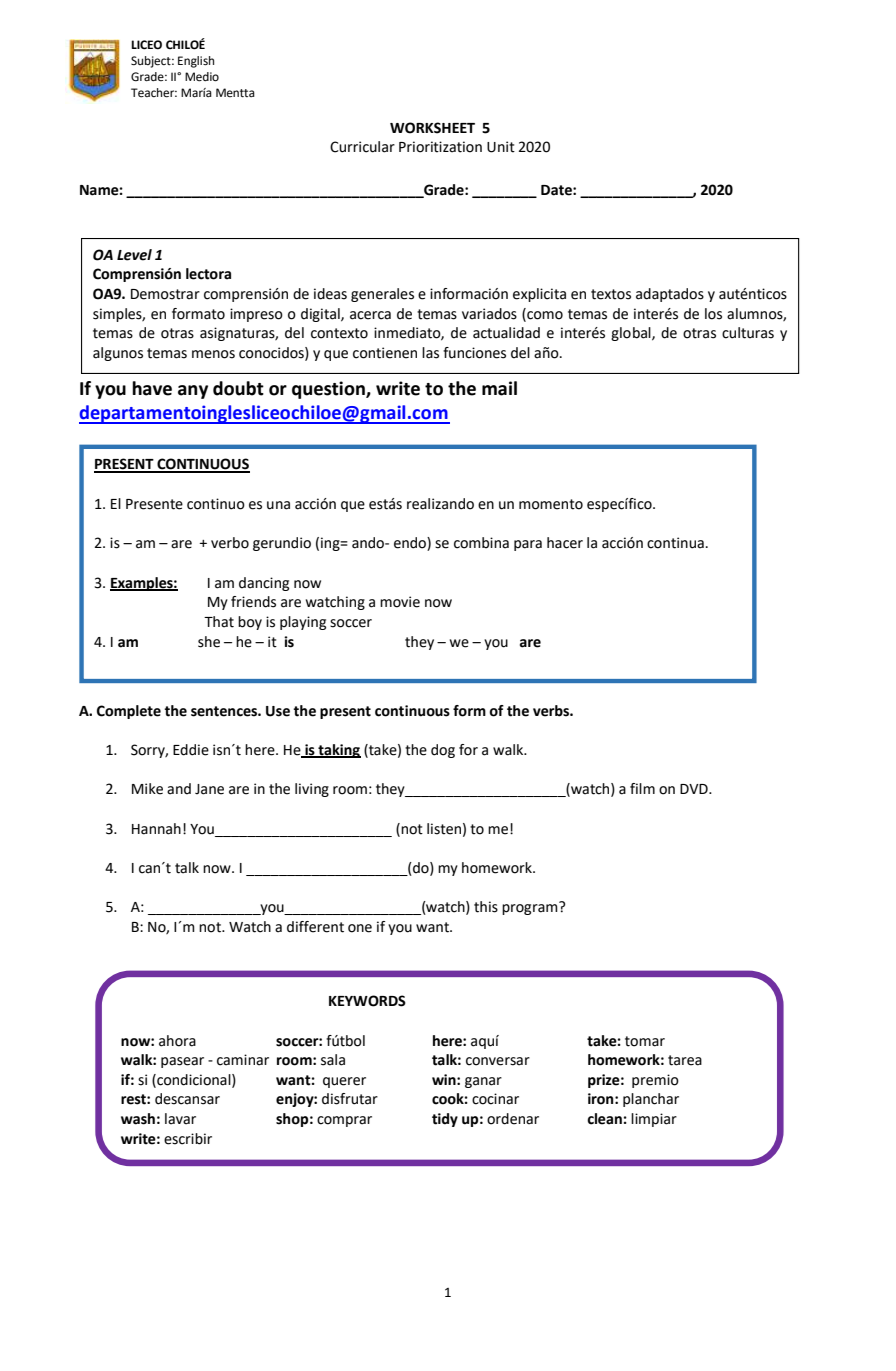 The width and height of the image is (896, 1371). I want to click on Unit, so click(501, 147).
